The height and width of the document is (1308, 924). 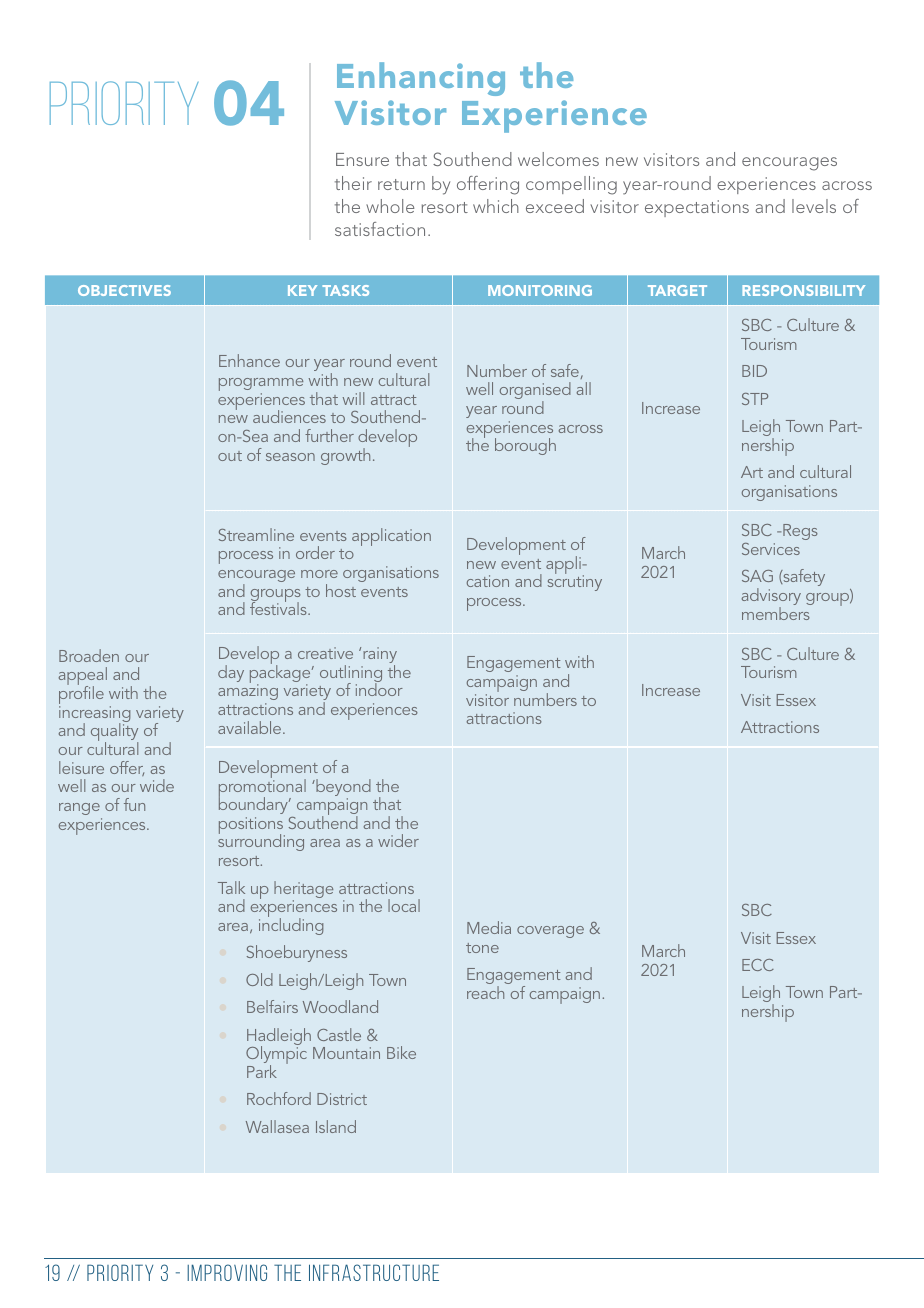 What do you see at coordinates (421, 79) in the document?
I see `Enhancing` at bounding box center [421, 79].
